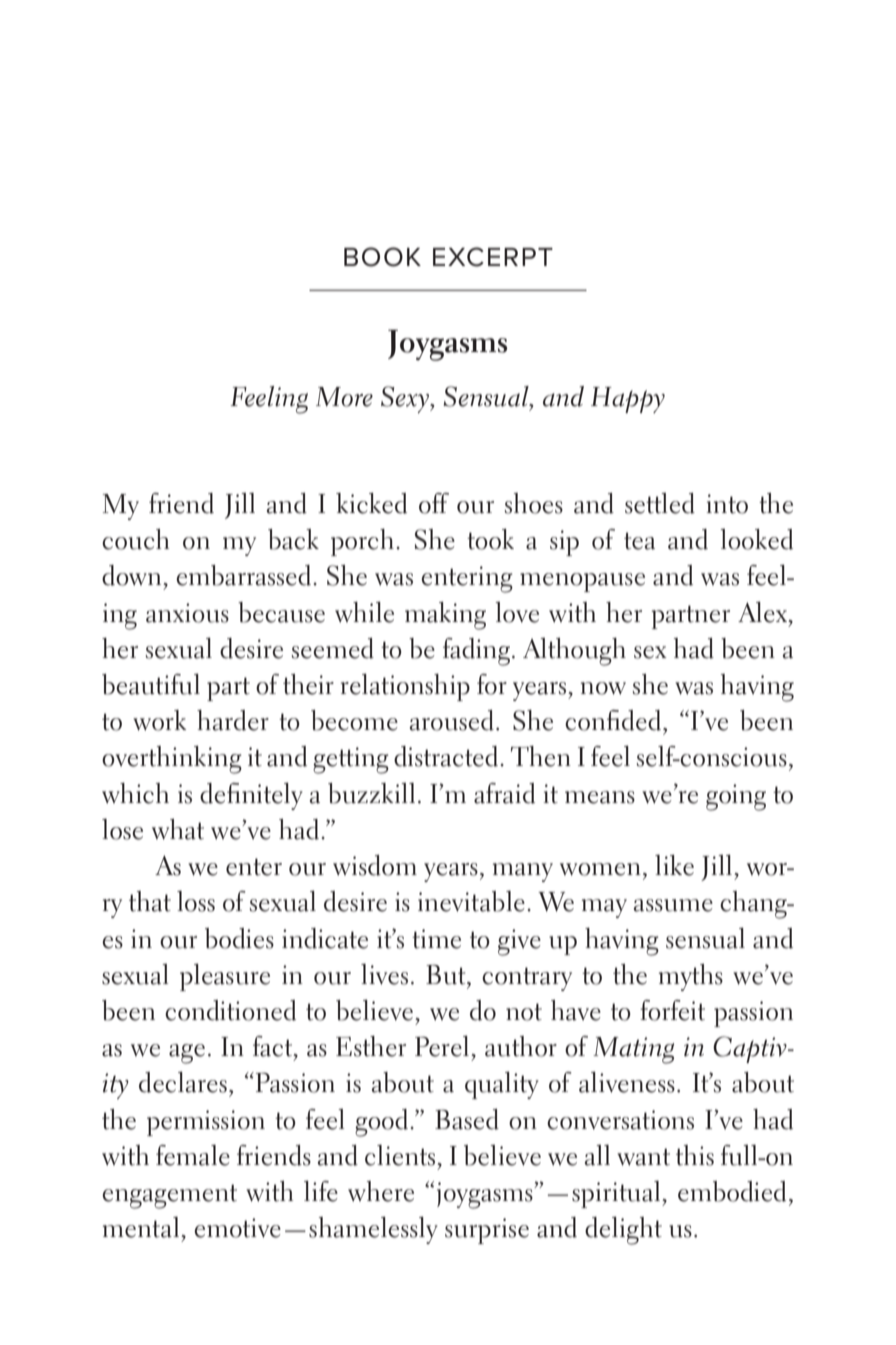  Describe the element at coordinates (445, 616) in the screenshot. I see `making` at that location.
